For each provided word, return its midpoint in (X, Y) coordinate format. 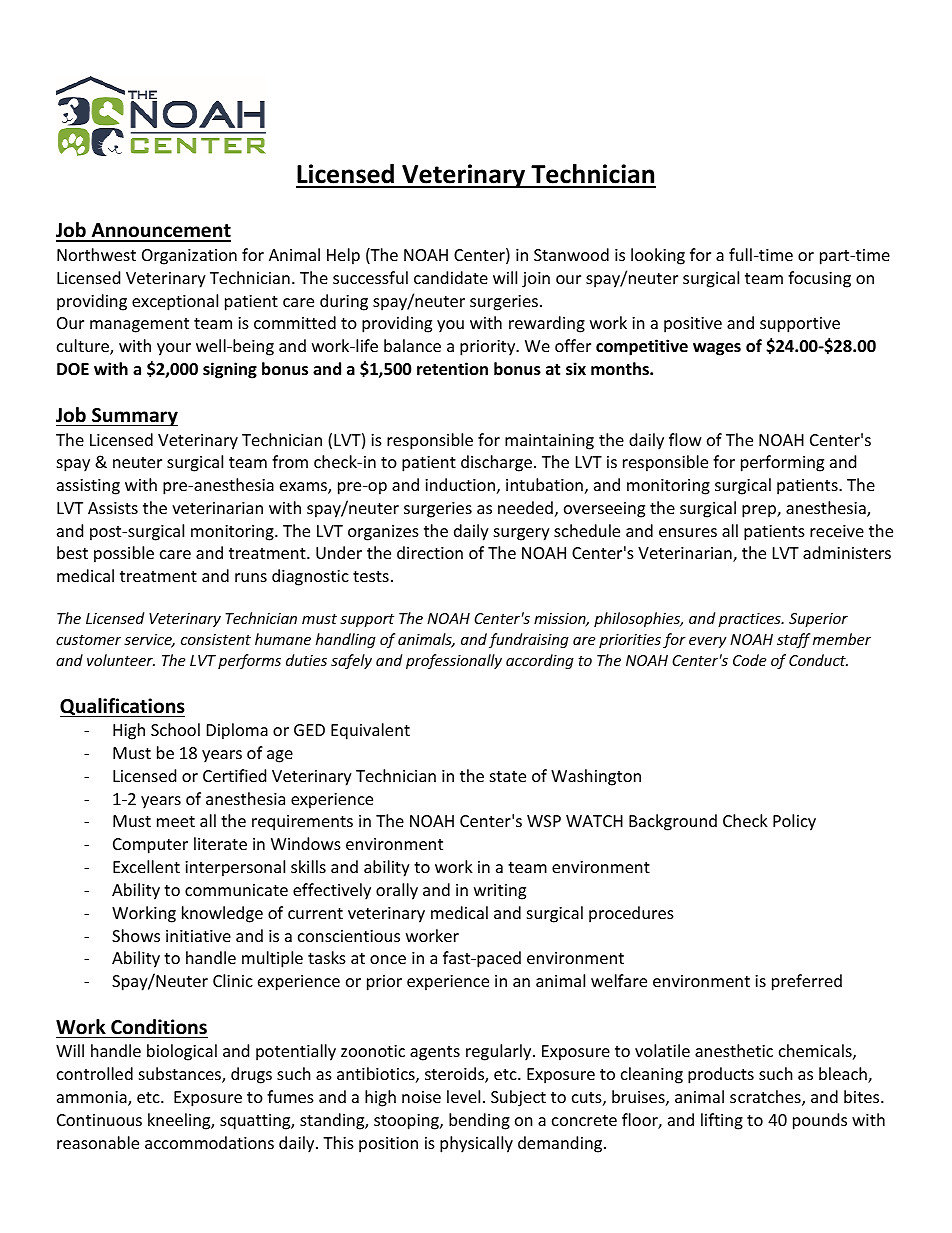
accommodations (209, 1142)
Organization (189, 257)
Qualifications (122, 707)
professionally (454, 661)
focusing (819, 279)
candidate (451, 277)
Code (749, 660)
